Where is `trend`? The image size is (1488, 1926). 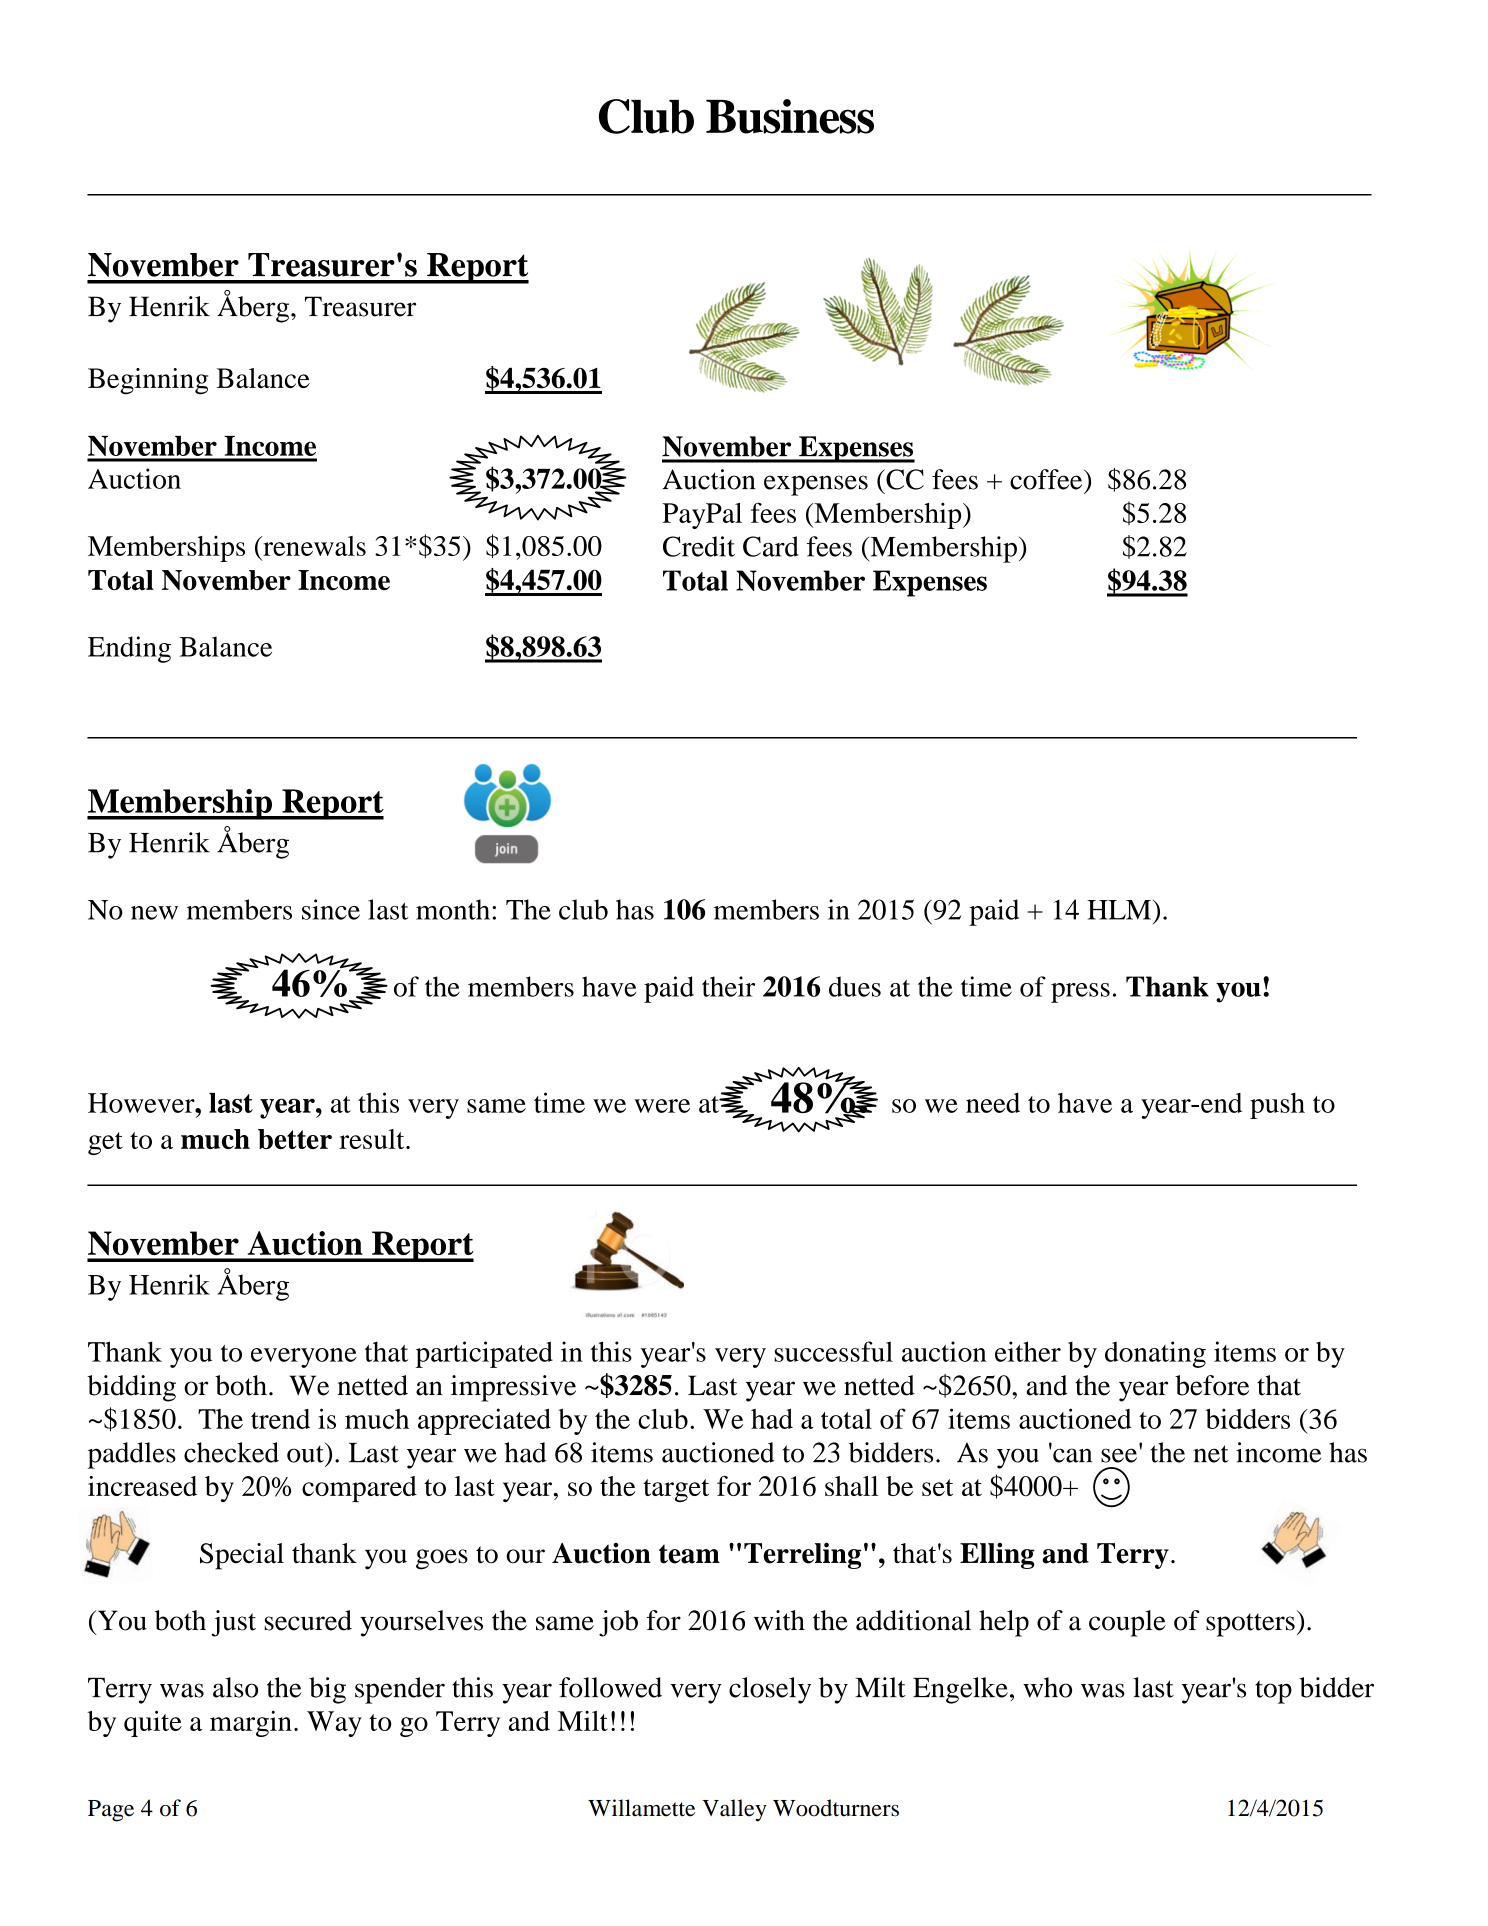 trend is located at coordinates (280, 1419).
